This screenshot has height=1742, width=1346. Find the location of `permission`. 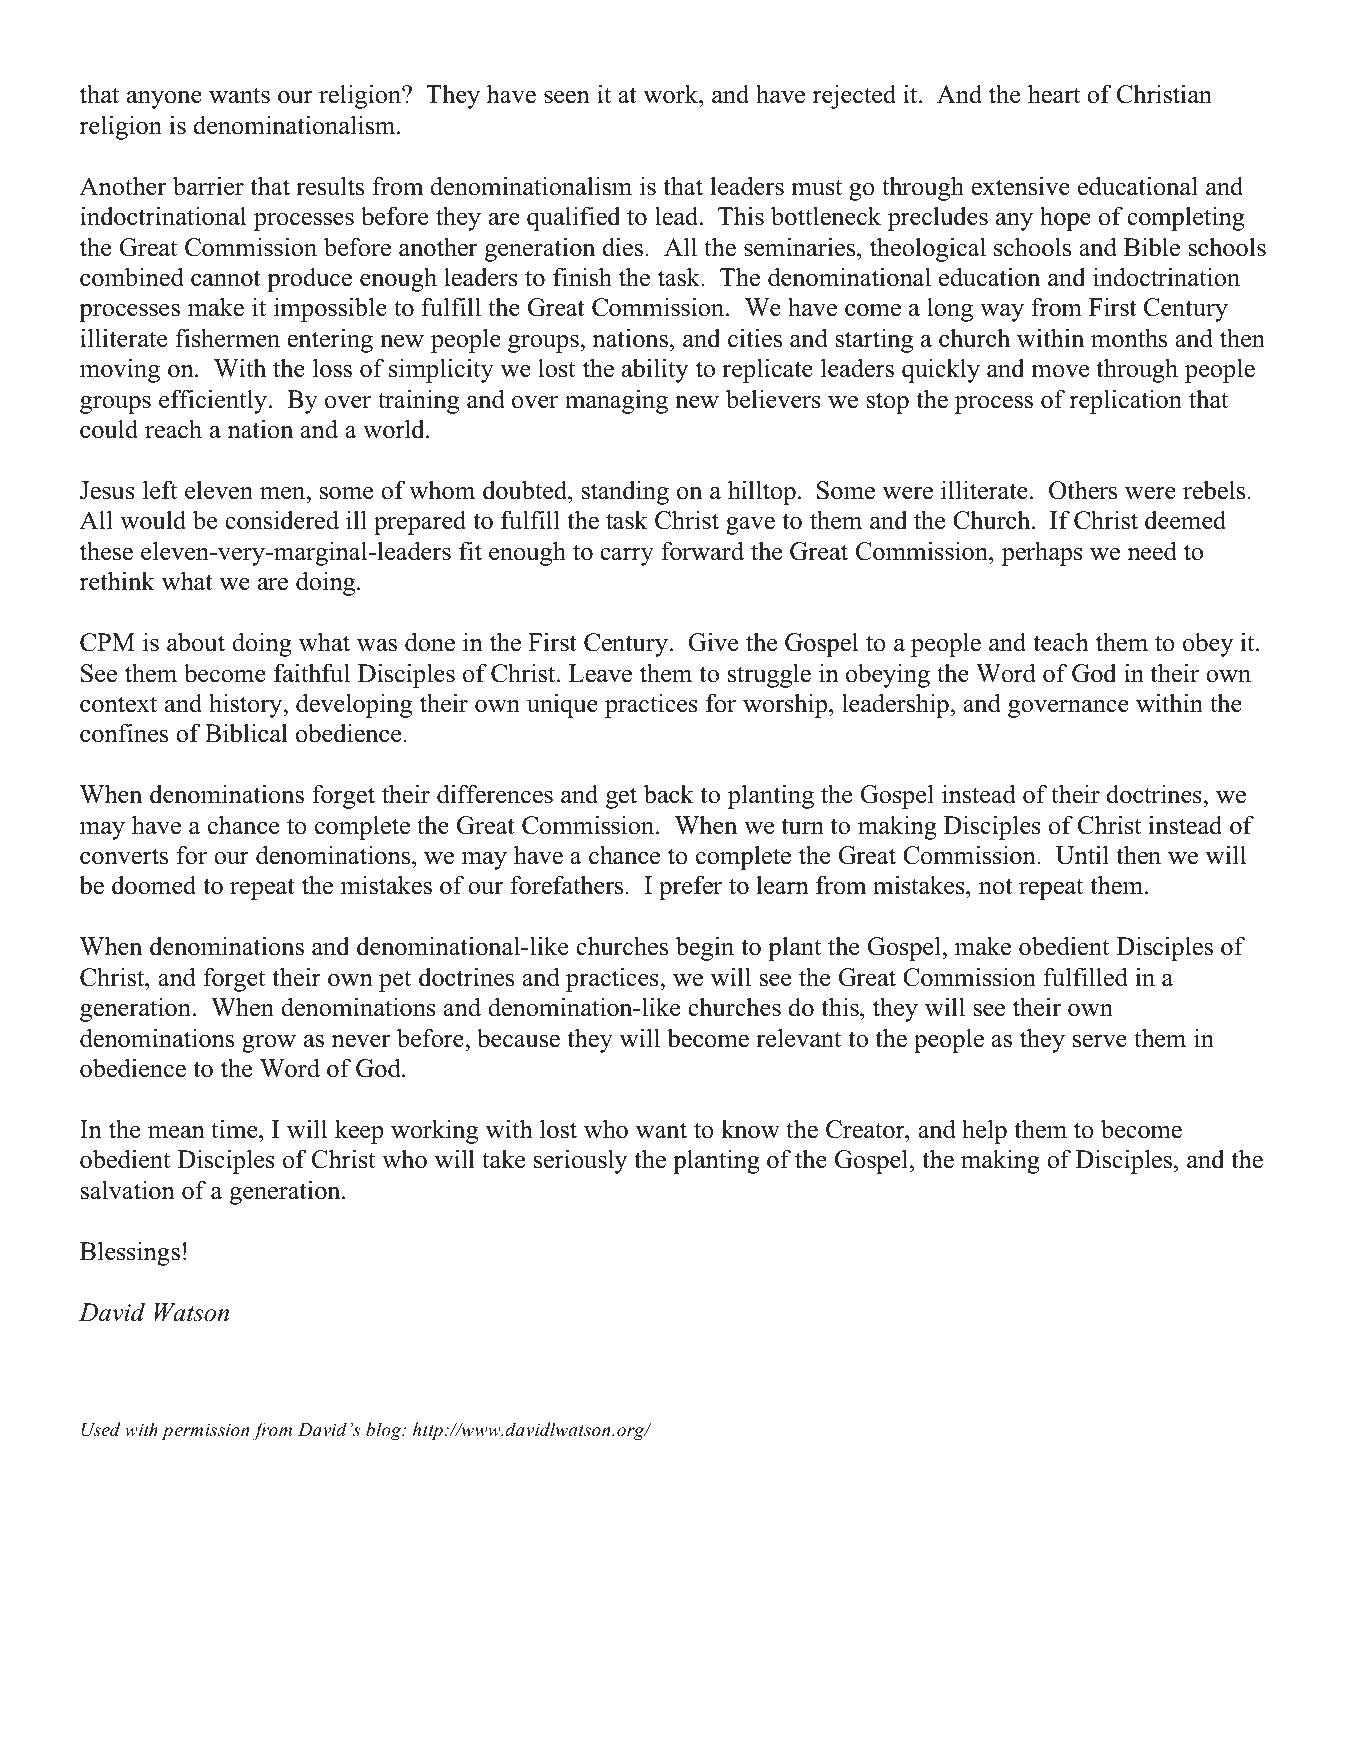

permission is located at coordinates (205, 1431).
